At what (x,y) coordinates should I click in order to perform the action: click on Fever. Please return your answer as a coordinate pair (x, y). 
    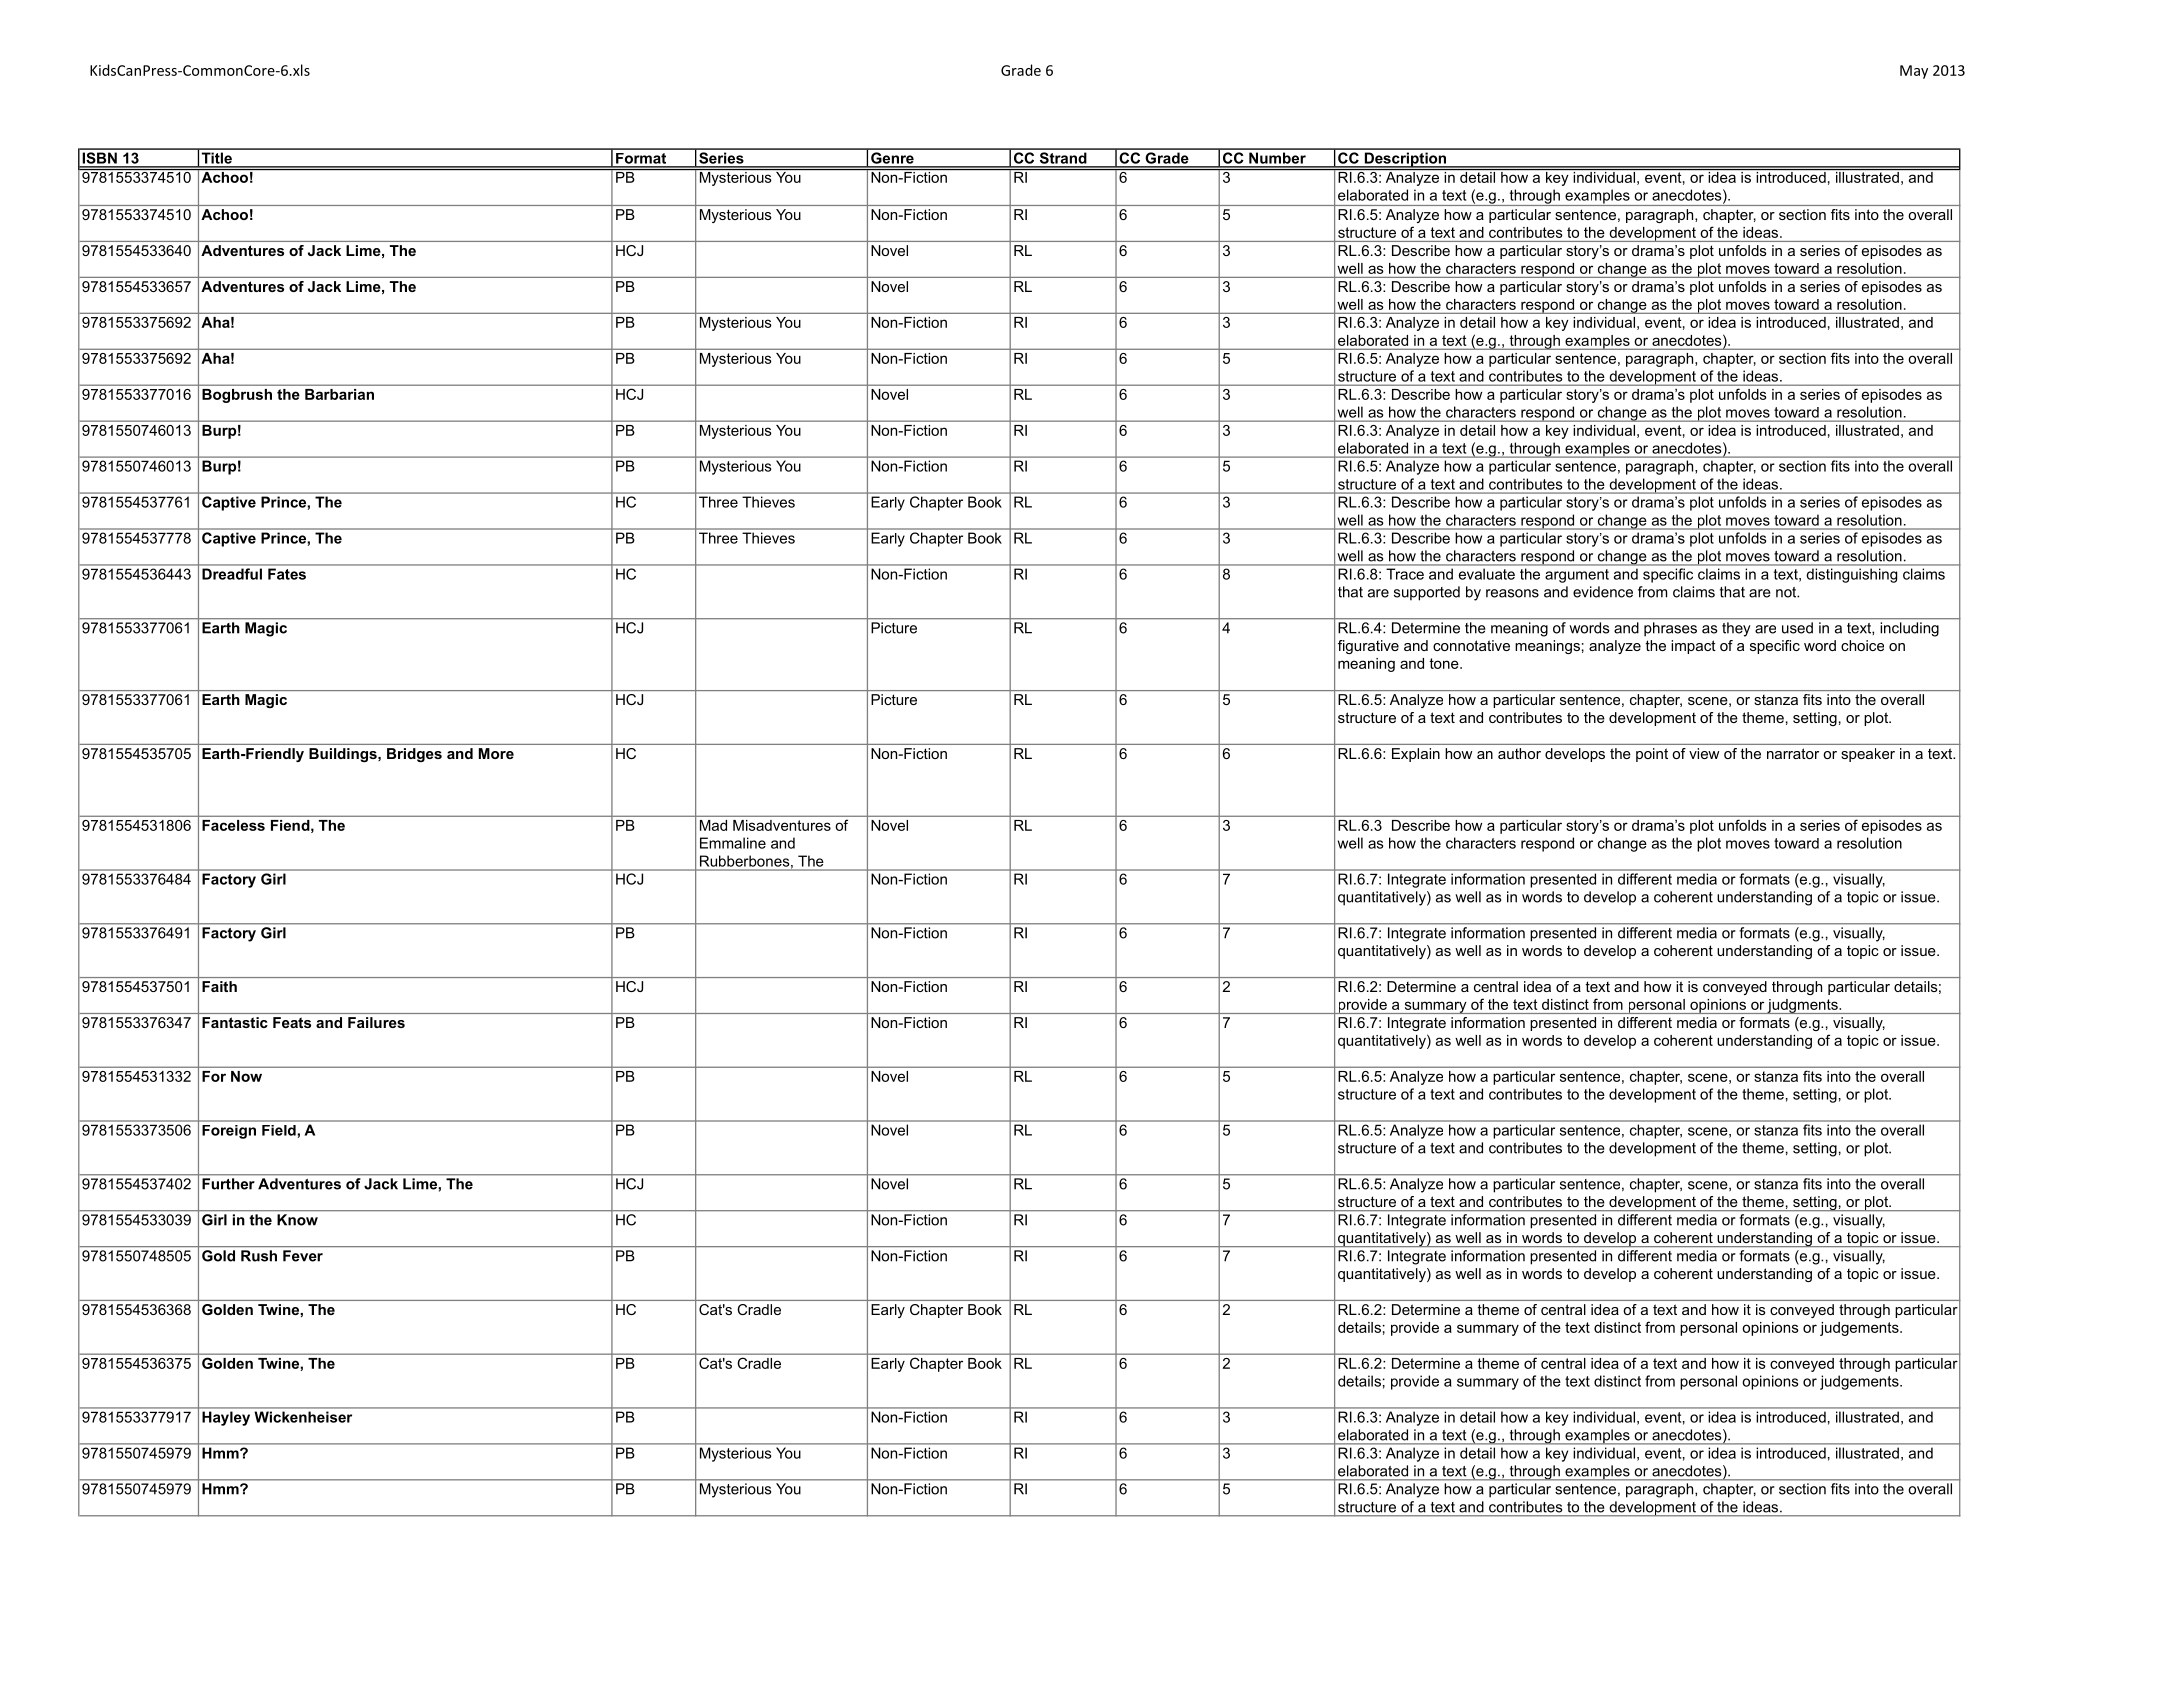
    Looking at the image, I should click on (303, 1256).
